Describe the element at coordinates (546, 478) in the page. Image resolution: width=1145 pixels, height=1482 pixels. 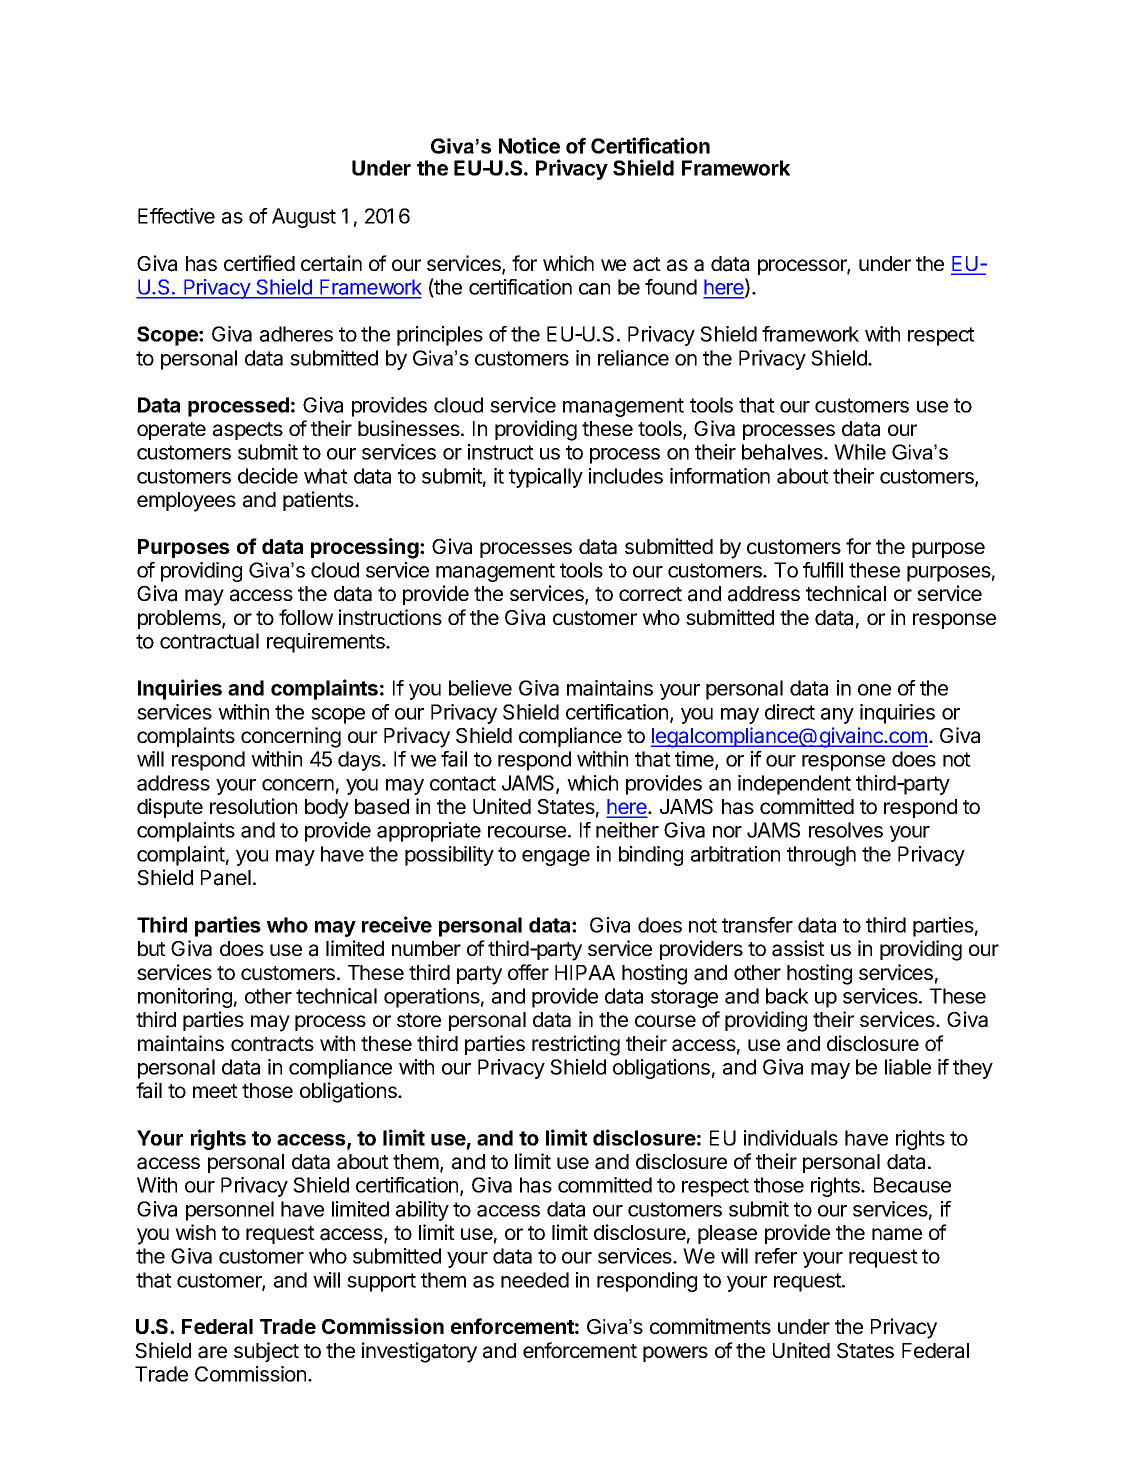
I see `typically` at that location.
